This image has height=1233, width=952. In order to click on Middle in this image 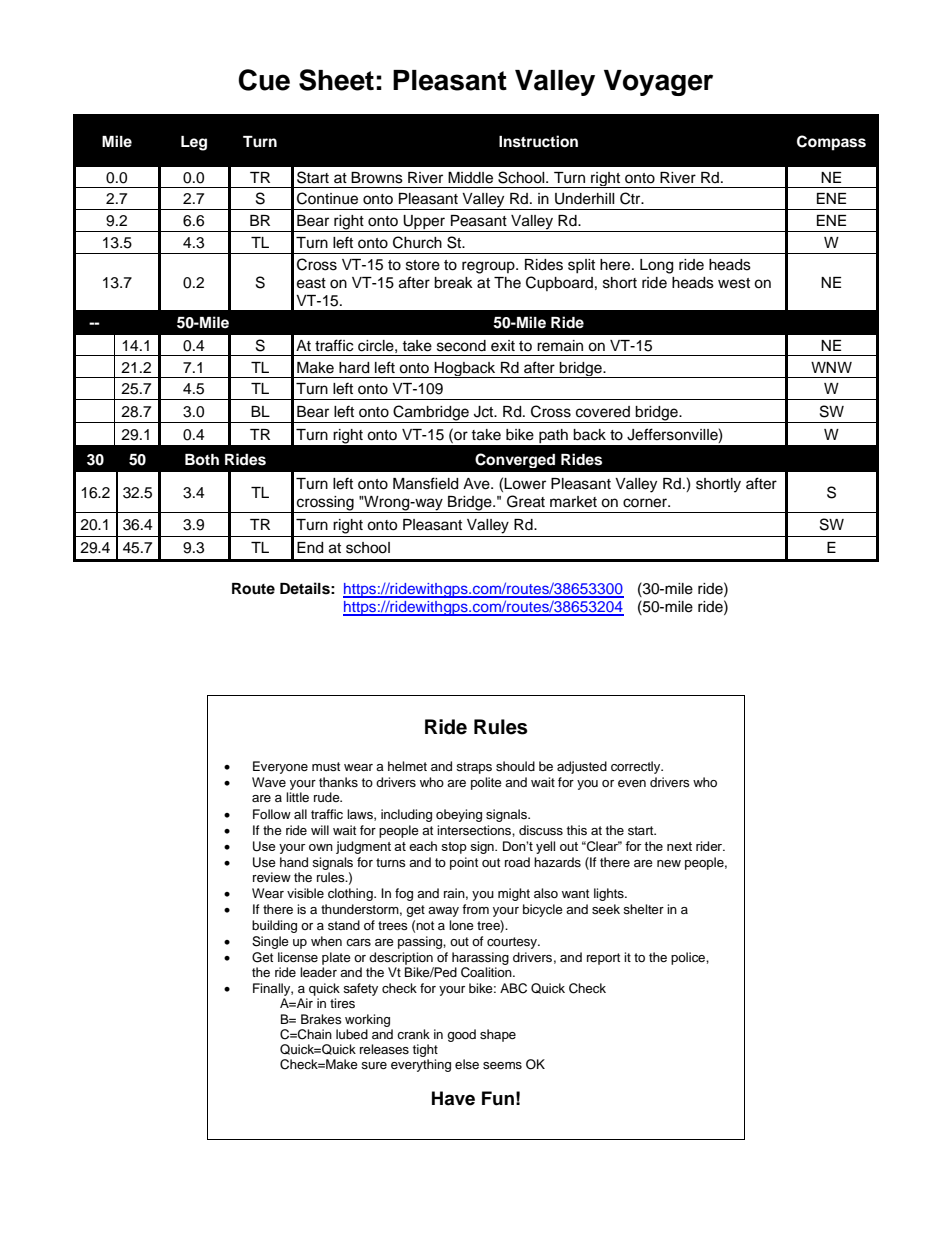, I will do `click(470, 178)`.
